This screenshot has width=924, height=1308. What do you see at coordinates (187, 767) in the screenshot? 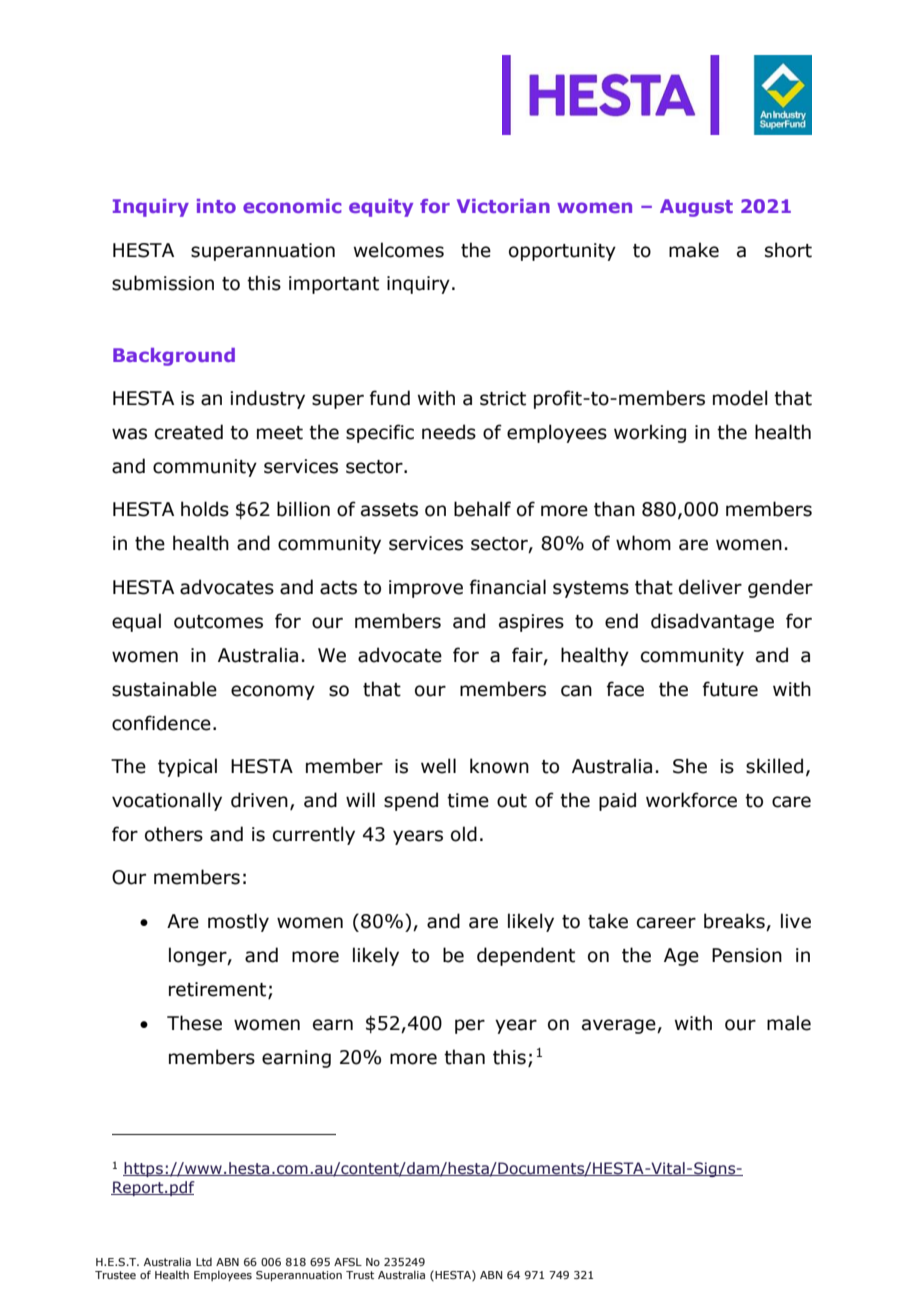
I see `typical` at bounding box center [187, 767].
